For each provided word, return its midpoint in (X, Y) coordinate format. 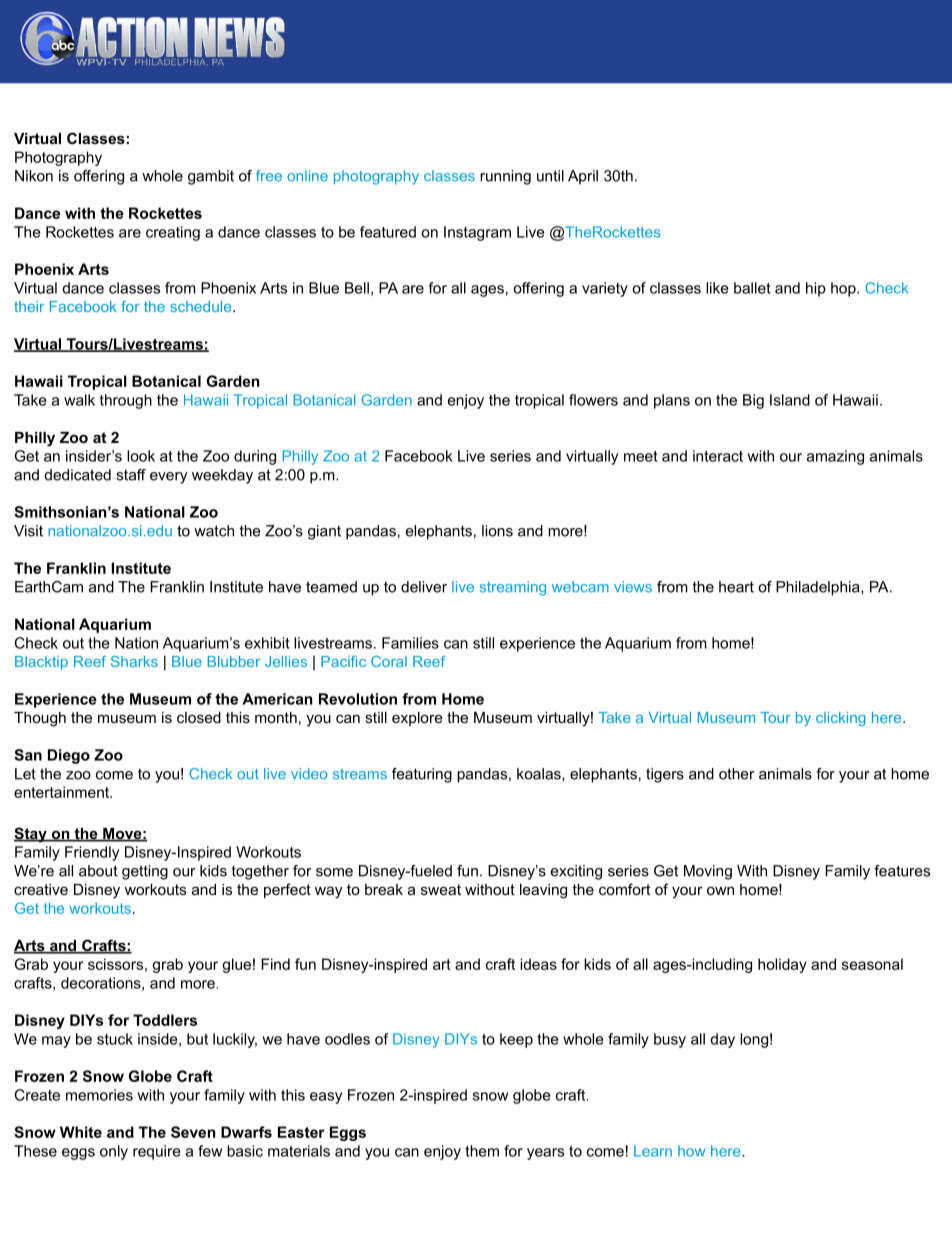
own (720, 890)
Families (410, 643)
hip (816, 289)
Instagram (477, 233)
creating (173, 233)
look (141, 456)
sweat (441, 889)
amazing (835, 457)
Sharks (134, 661)
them (482, 1151)
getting (145, 872)
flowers (593, 400)
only (114, 1152)
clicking (840, 719)
